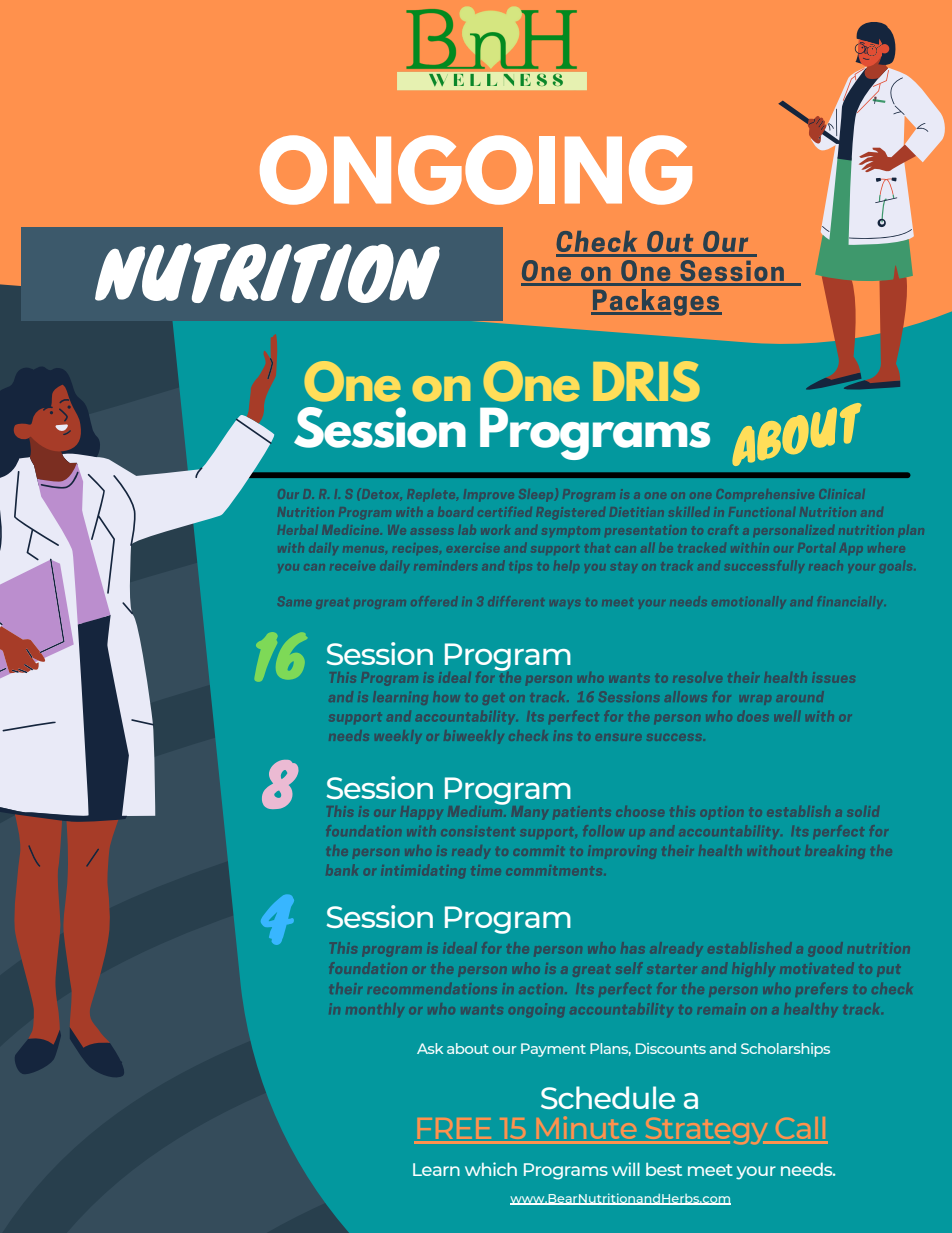 The height and width of the screenshot is (1233, 952). What do you see at coordinates (707, 1131) in the screenshot?
I see `Strategy` at bounding box center [707, 1131].
